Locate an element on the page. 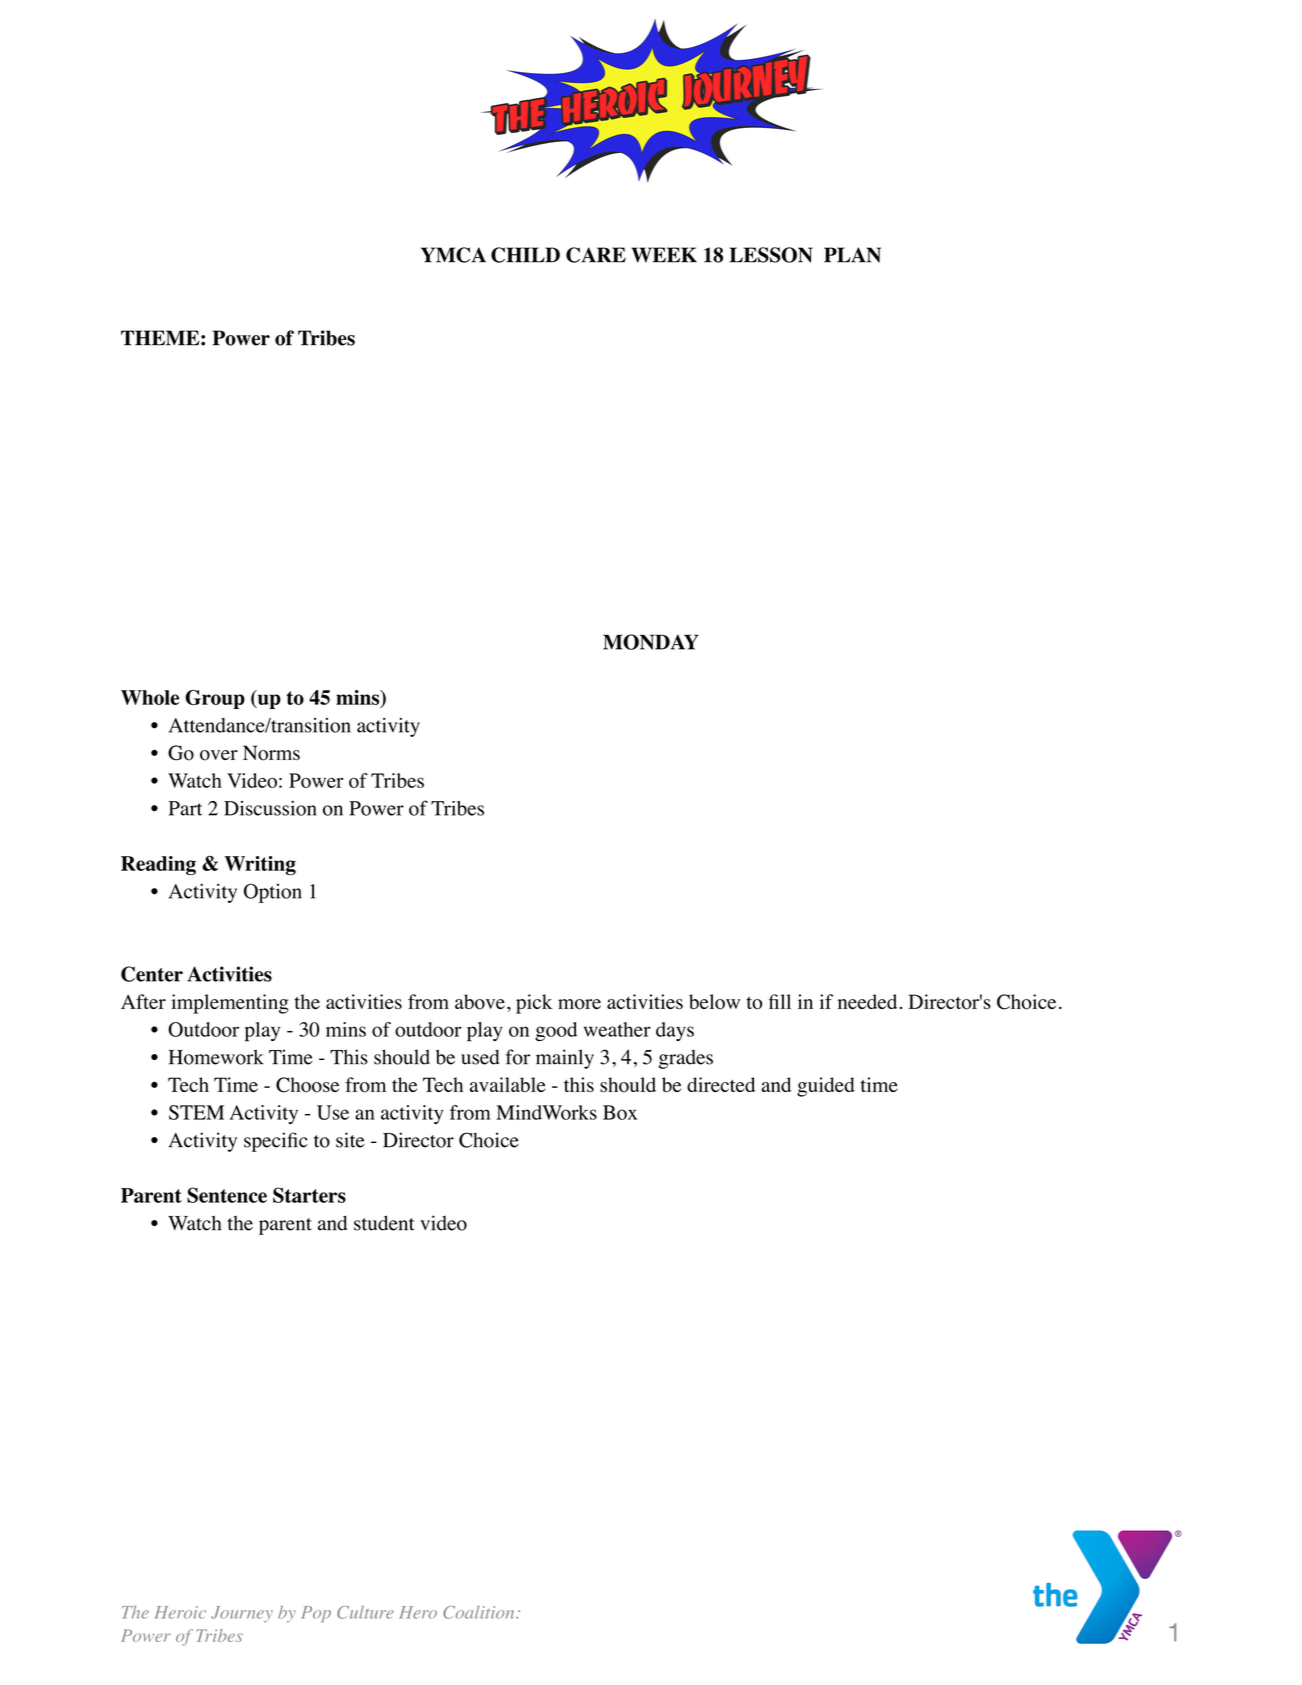 The image size is (1302, 1685). below is located at coordinates (714, 1002).
